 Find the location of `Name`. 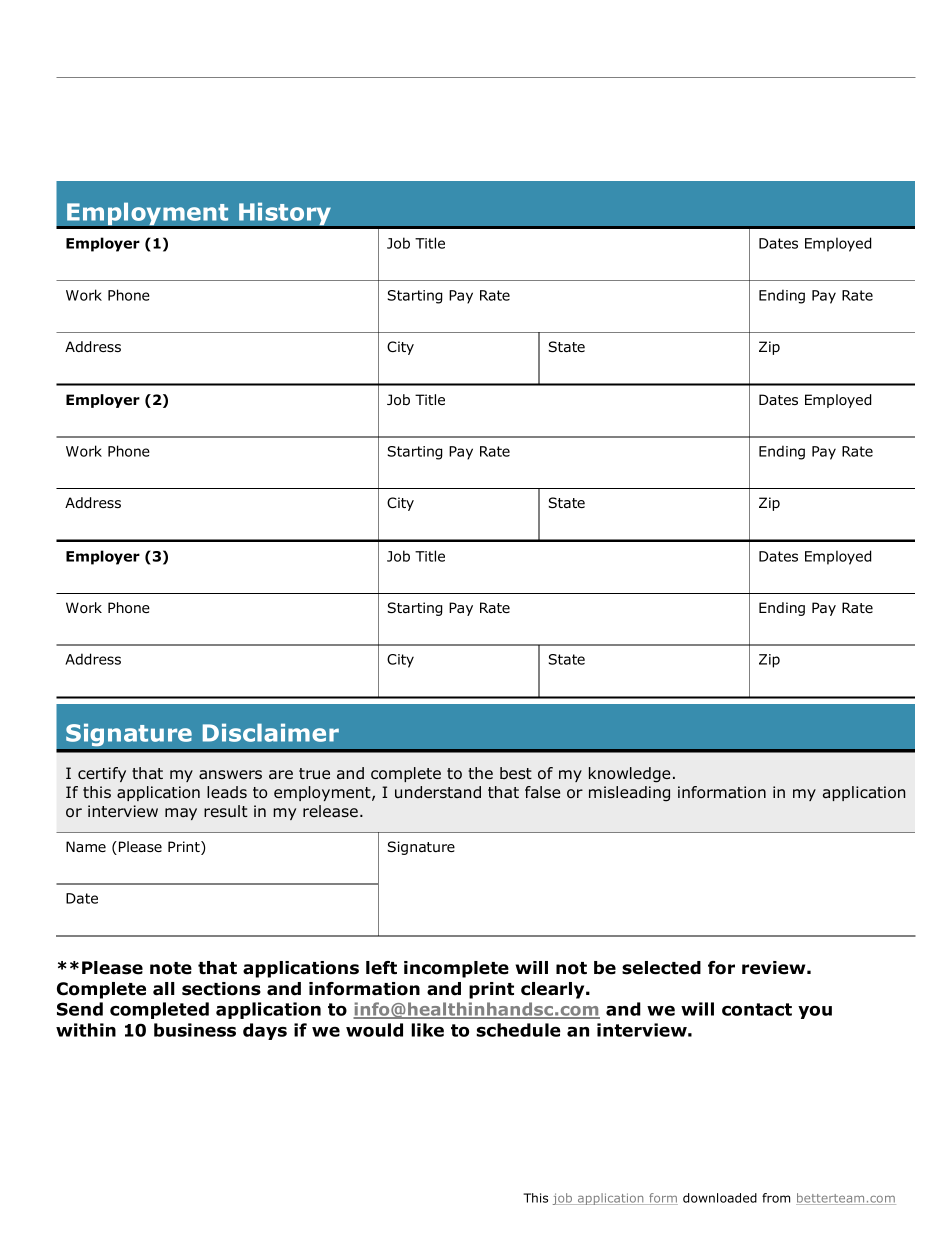

Name is located at coordinates (86, 846).
